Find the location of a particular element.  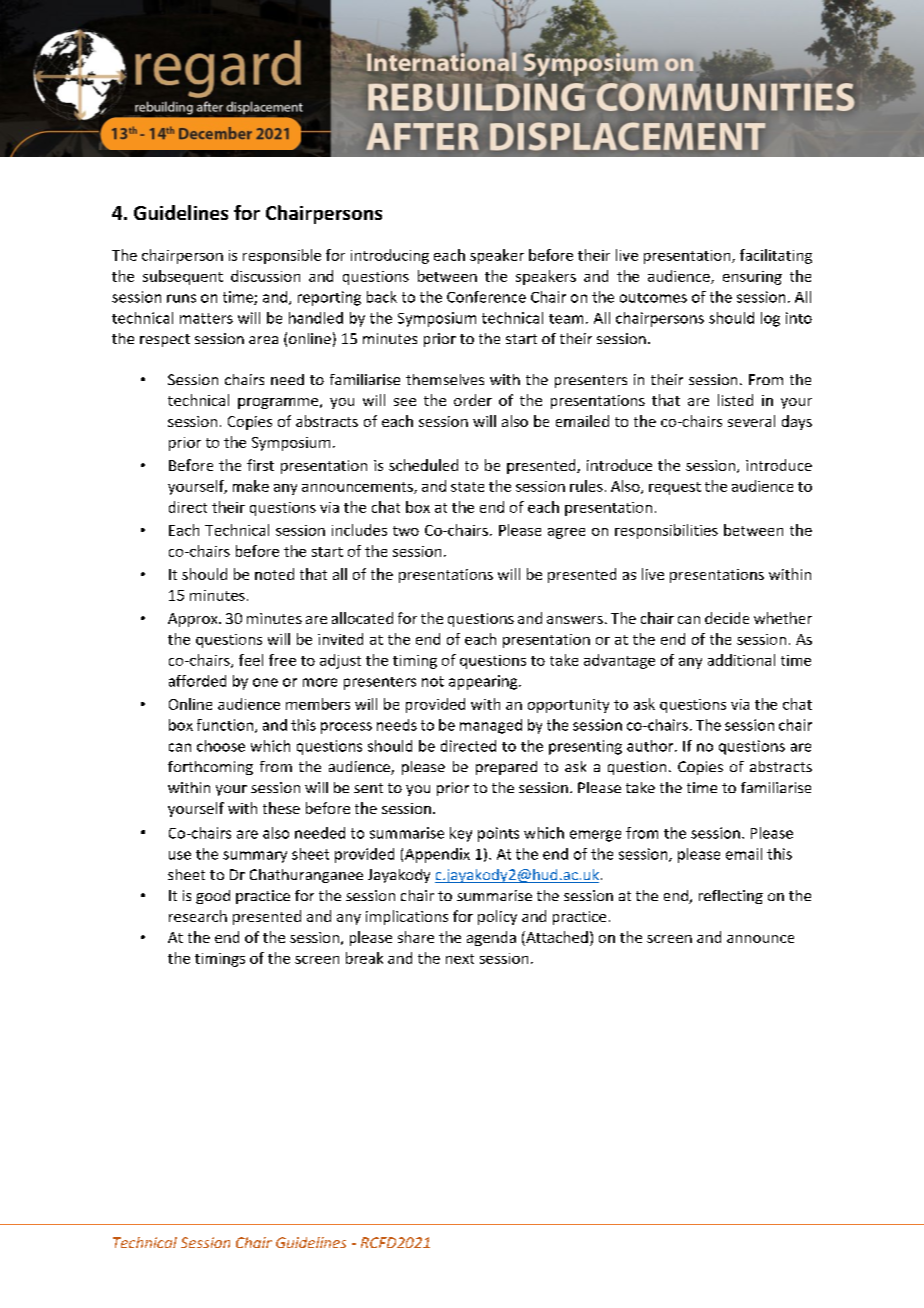

ensuring is located at coordinates (752, 278).
